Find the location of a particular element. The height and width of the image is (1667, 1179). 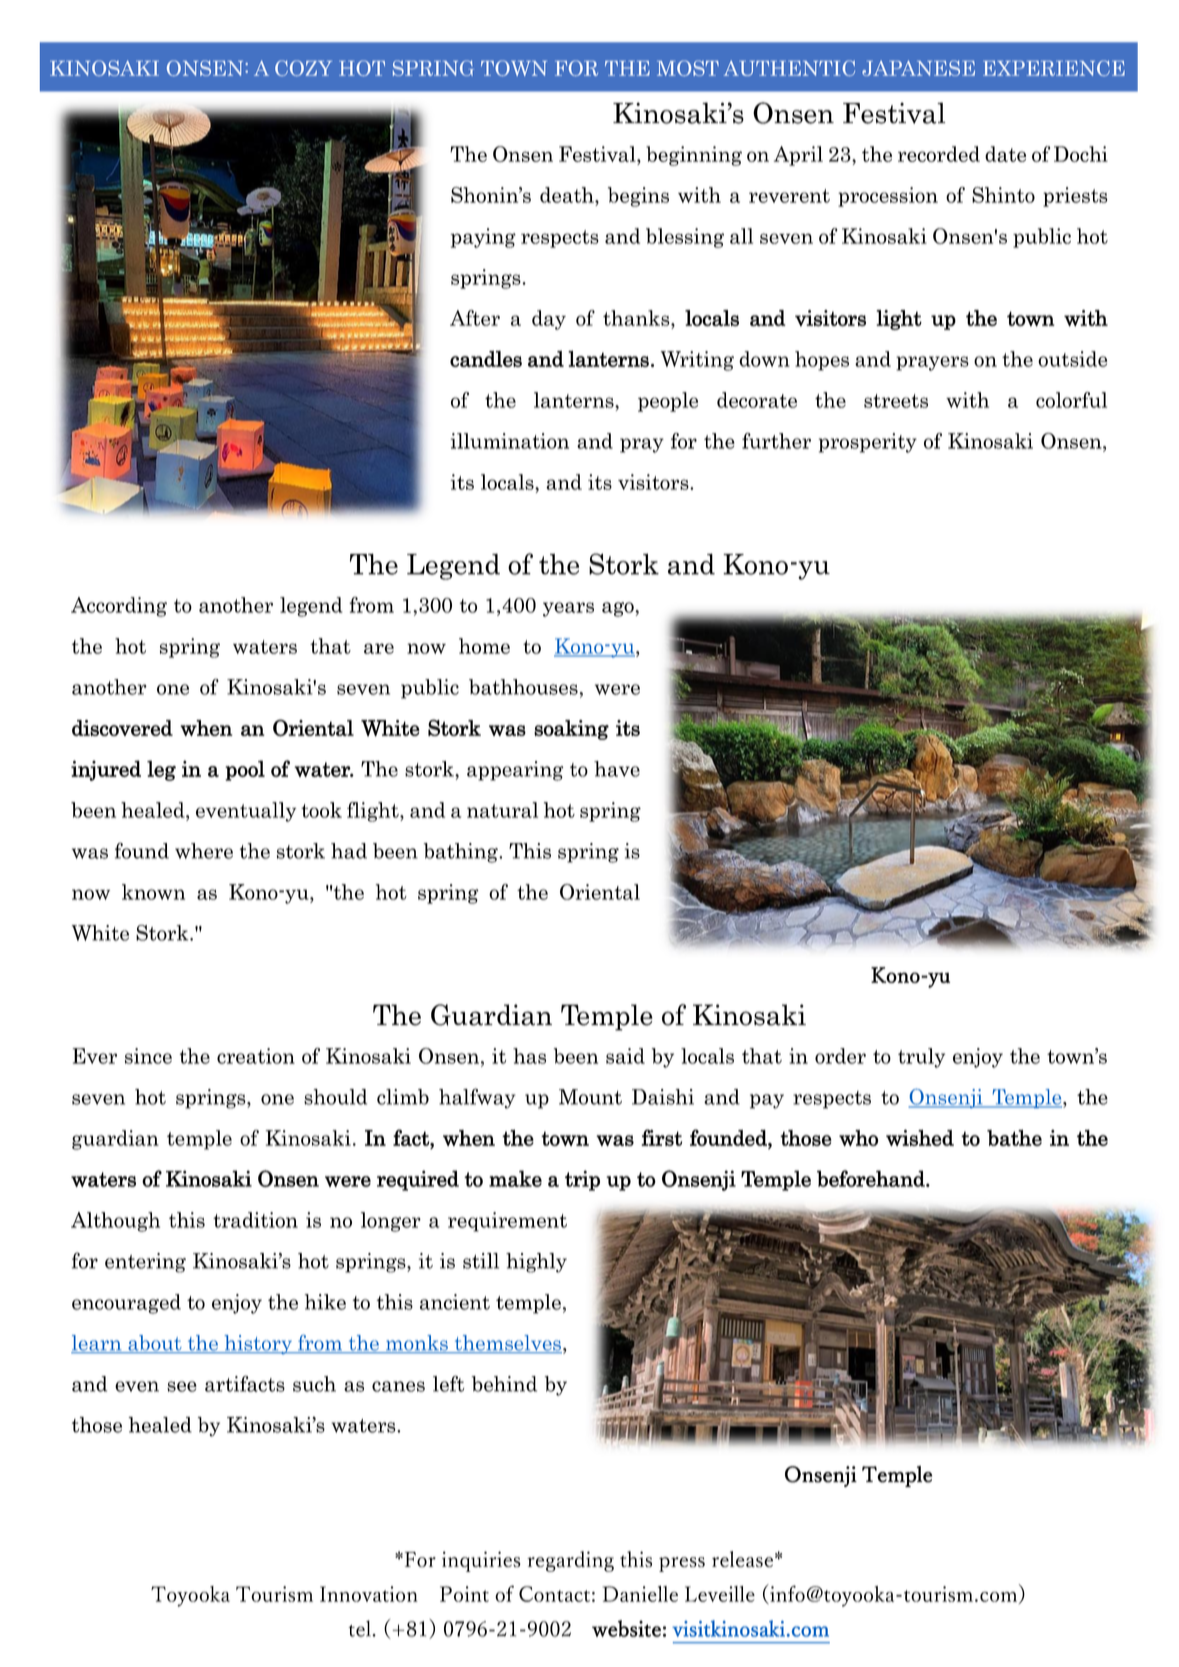

Innovation is located at coordinates (369, 1594).
